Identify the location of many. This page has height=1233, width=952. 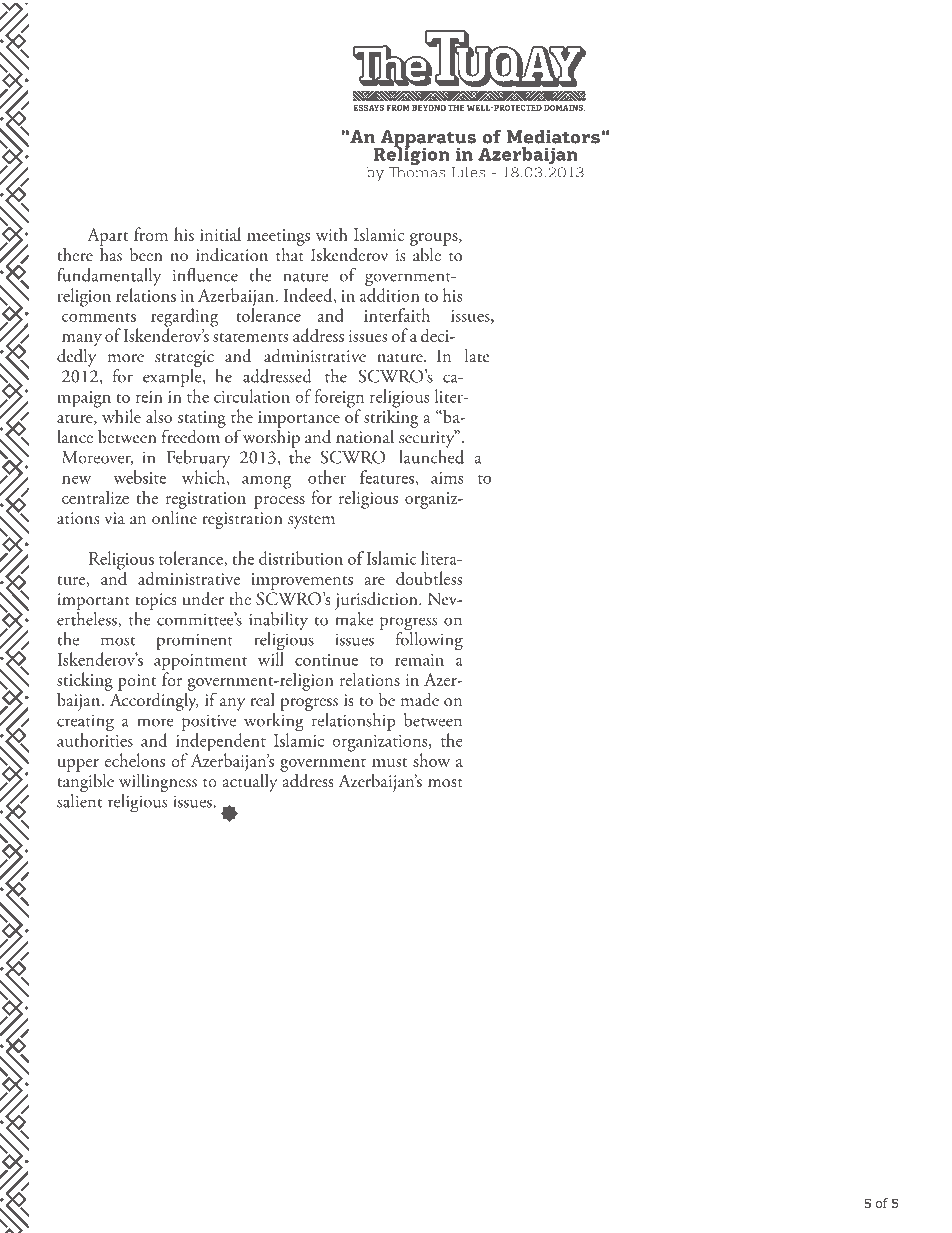
(82, 340).
